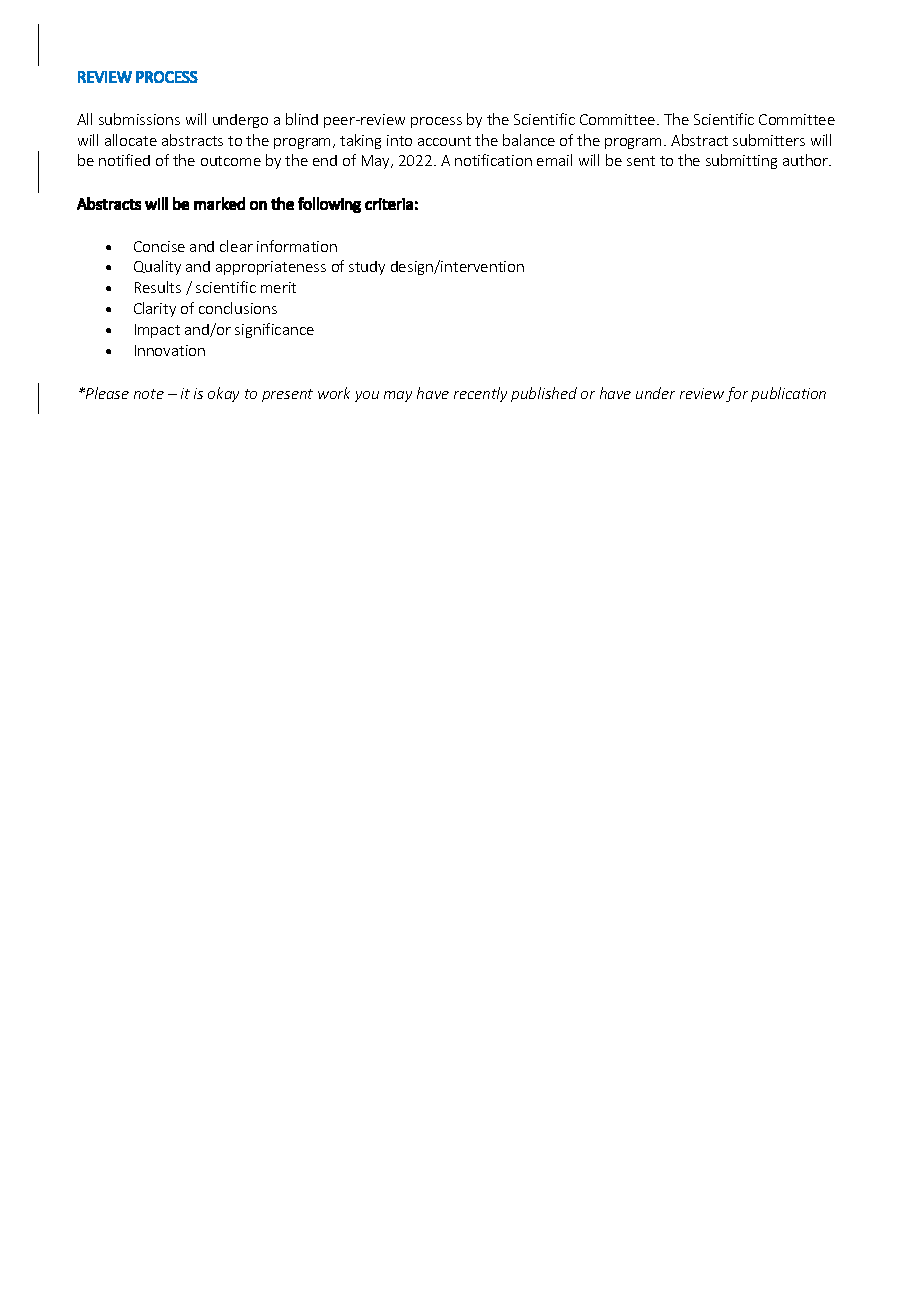 The height and width of the screenshot is (1308, 924). What do you see at coordinates (157, 331) in the screenshot?
I see `Impact` at bounding box center [157, 331].
